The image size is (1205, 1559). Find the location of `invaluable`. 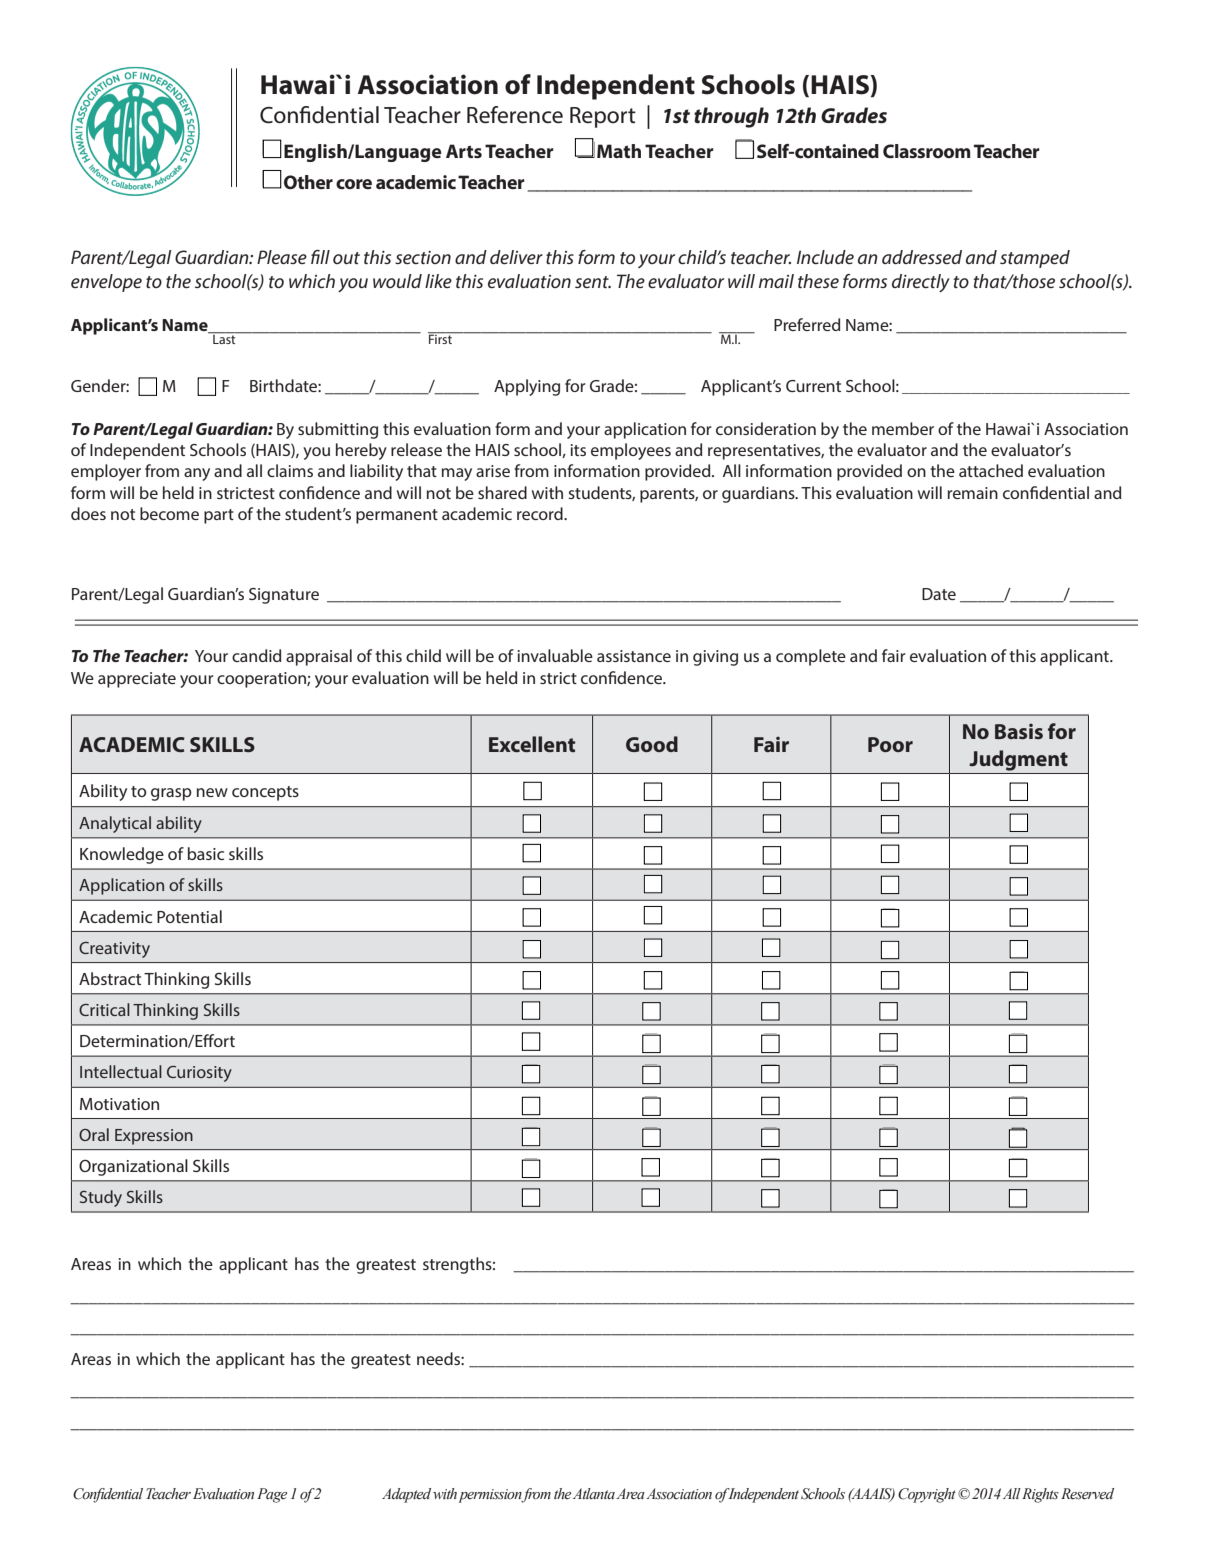

invaluable is located at coordinates (555, 655).
